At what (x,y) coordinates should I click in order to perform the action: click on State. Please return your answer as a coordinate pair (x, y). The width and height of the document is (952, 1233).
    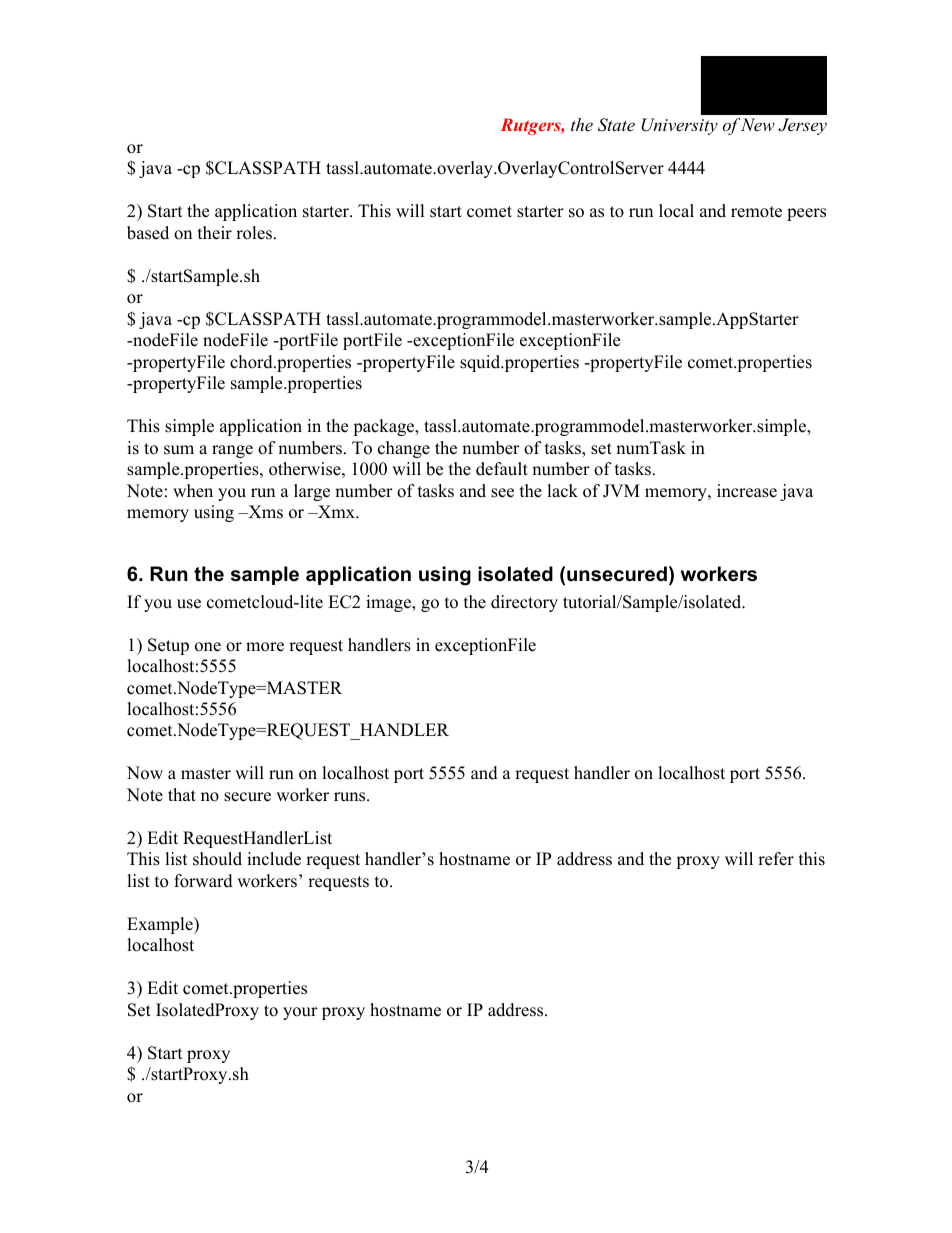
    Looking at the image, I should click on (616, 125).
